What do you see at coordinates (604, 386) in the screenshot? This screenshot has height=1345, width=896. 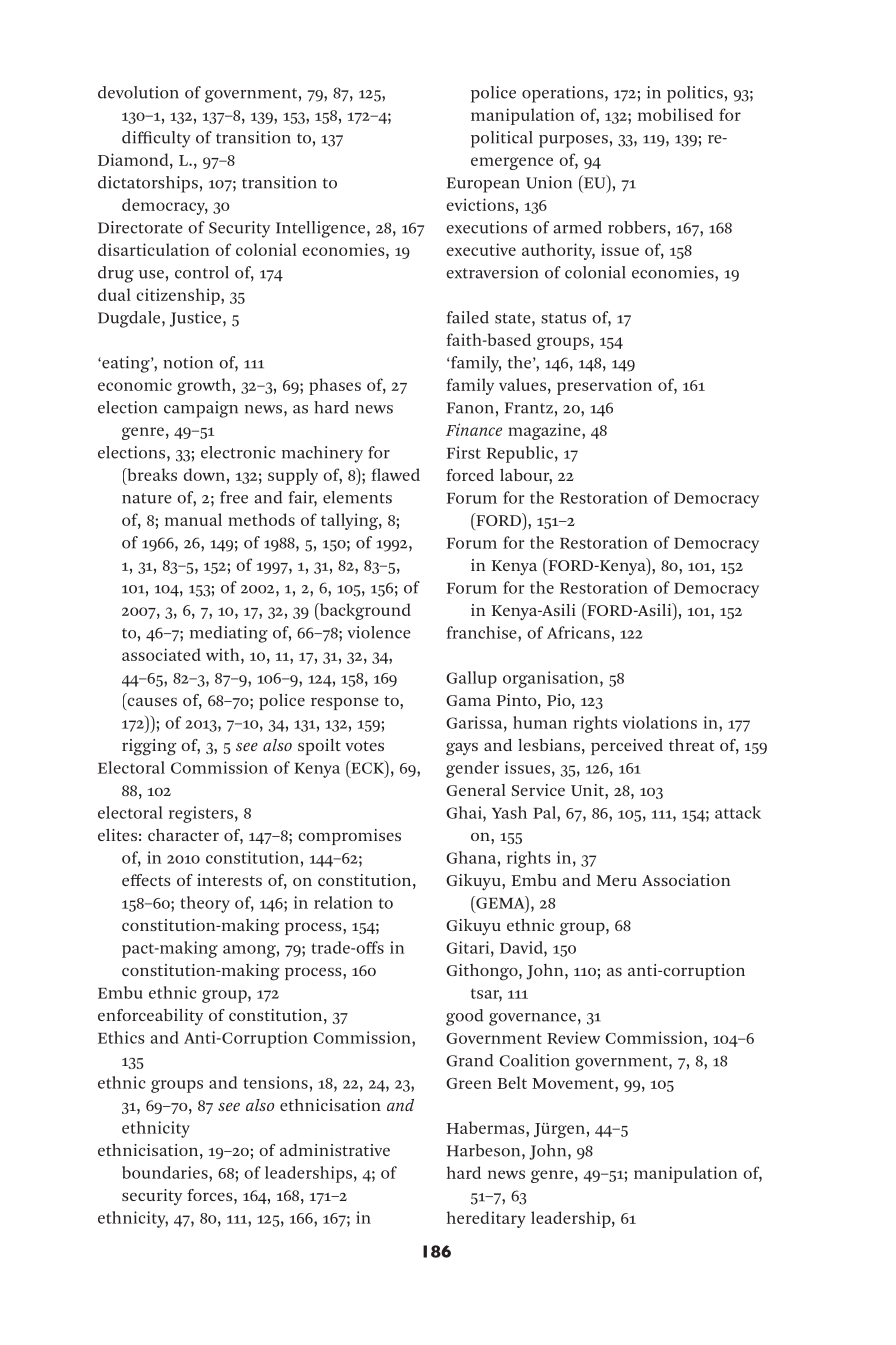 I see `preservation` at bounding box center [604, 386].
